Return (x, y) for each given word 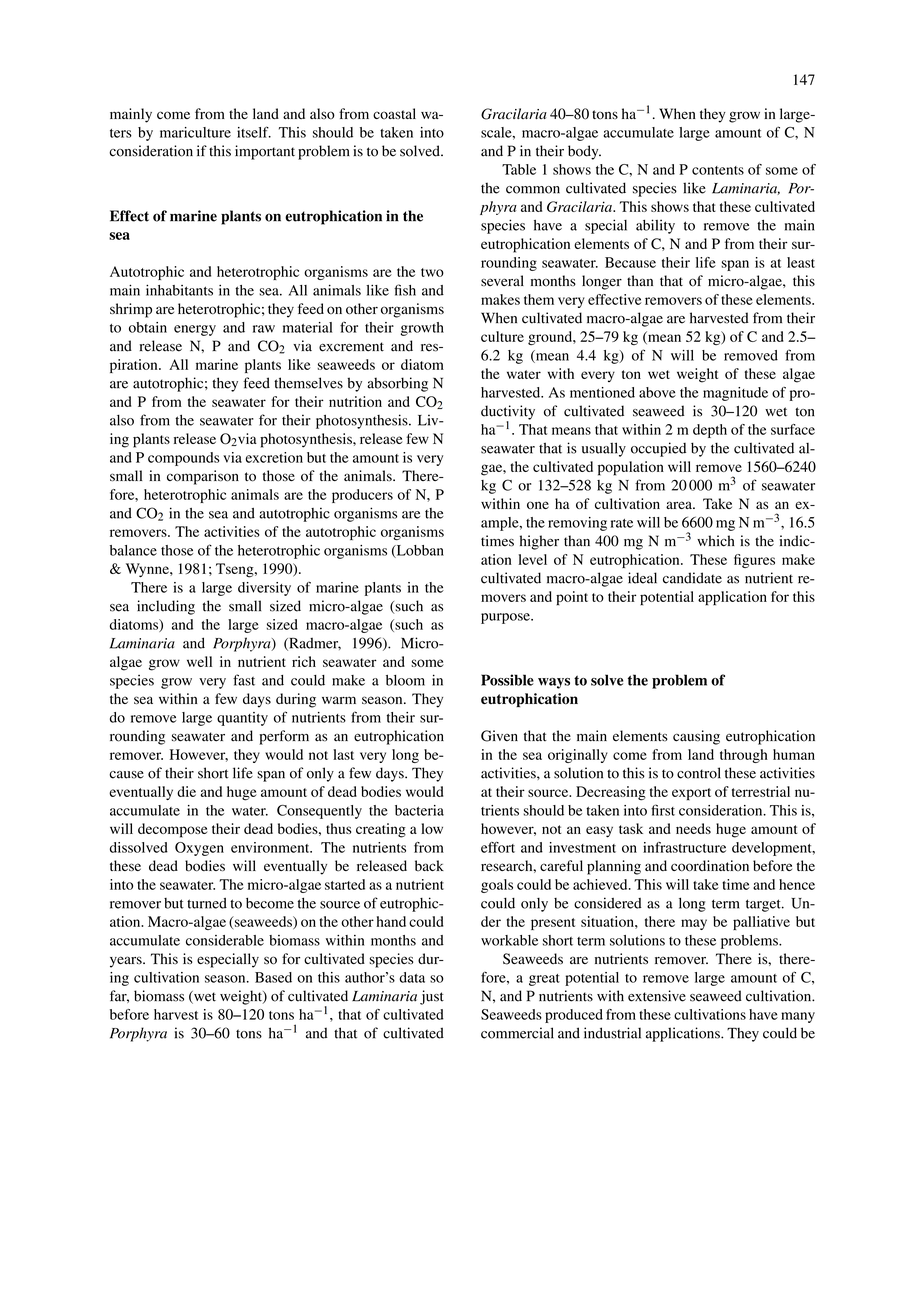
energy (195, 330)
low (432, 828)
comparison (203, 477)
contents (718, 170)
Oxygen (199, 849)
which (716, 541)
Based (273, 977)
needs (693, 828)
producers (362, 496)
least (801, 262)
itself (254, 132)
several (502, 280)
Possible (507, 680)
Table (519, 169)
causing (696, 737)
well (199, 661)
